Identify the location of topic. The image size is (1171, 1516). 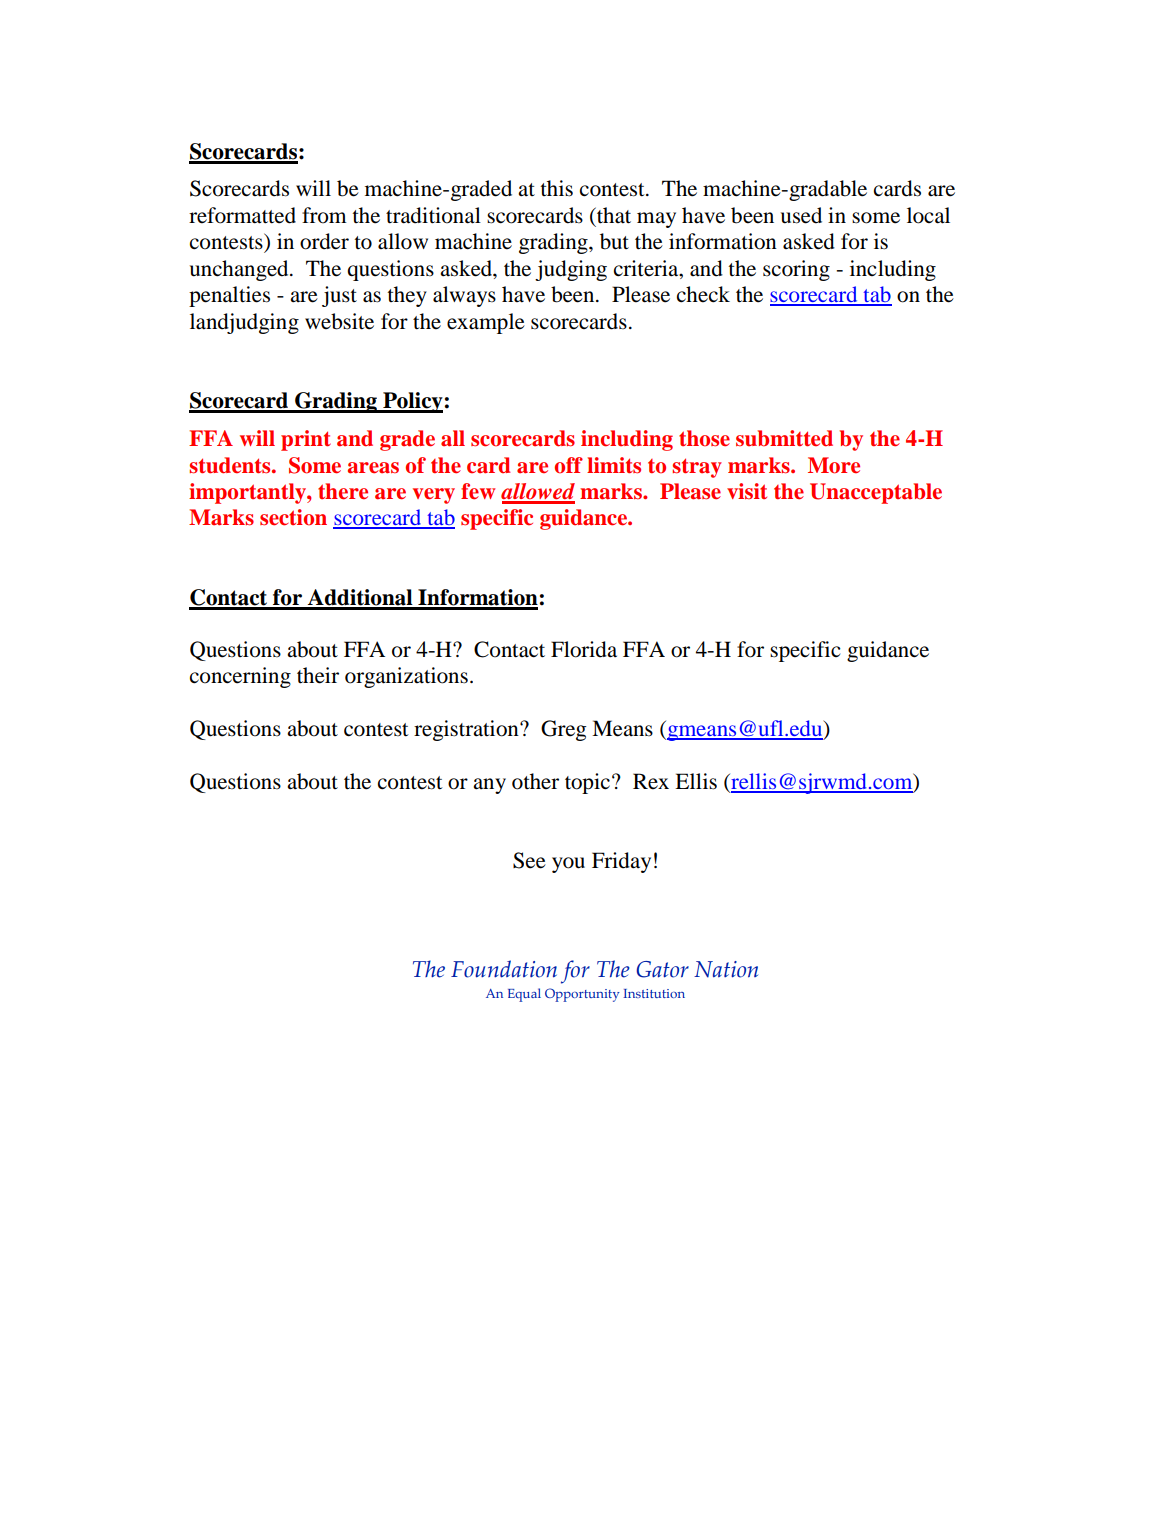
(589, 783).
